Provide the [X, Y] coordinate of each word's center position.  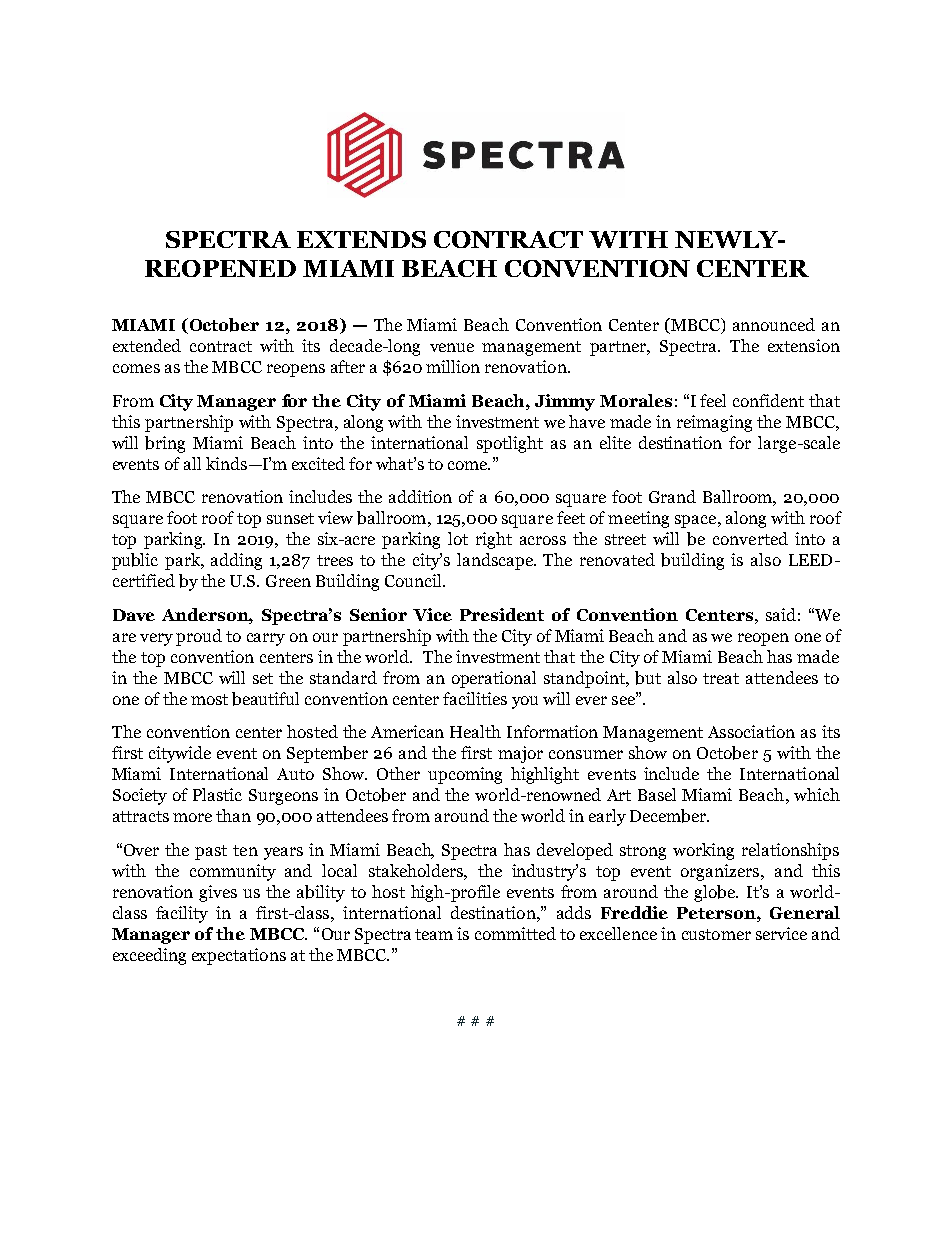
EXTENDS [361, 239]
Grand [672, 496]
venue [452, 347]
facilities [475, 698]
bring [165, 444]
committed [515, 933]
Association [751, 731]
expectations [239, 956]
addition [420, 496]
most [209, 699]
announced [774, 324]
